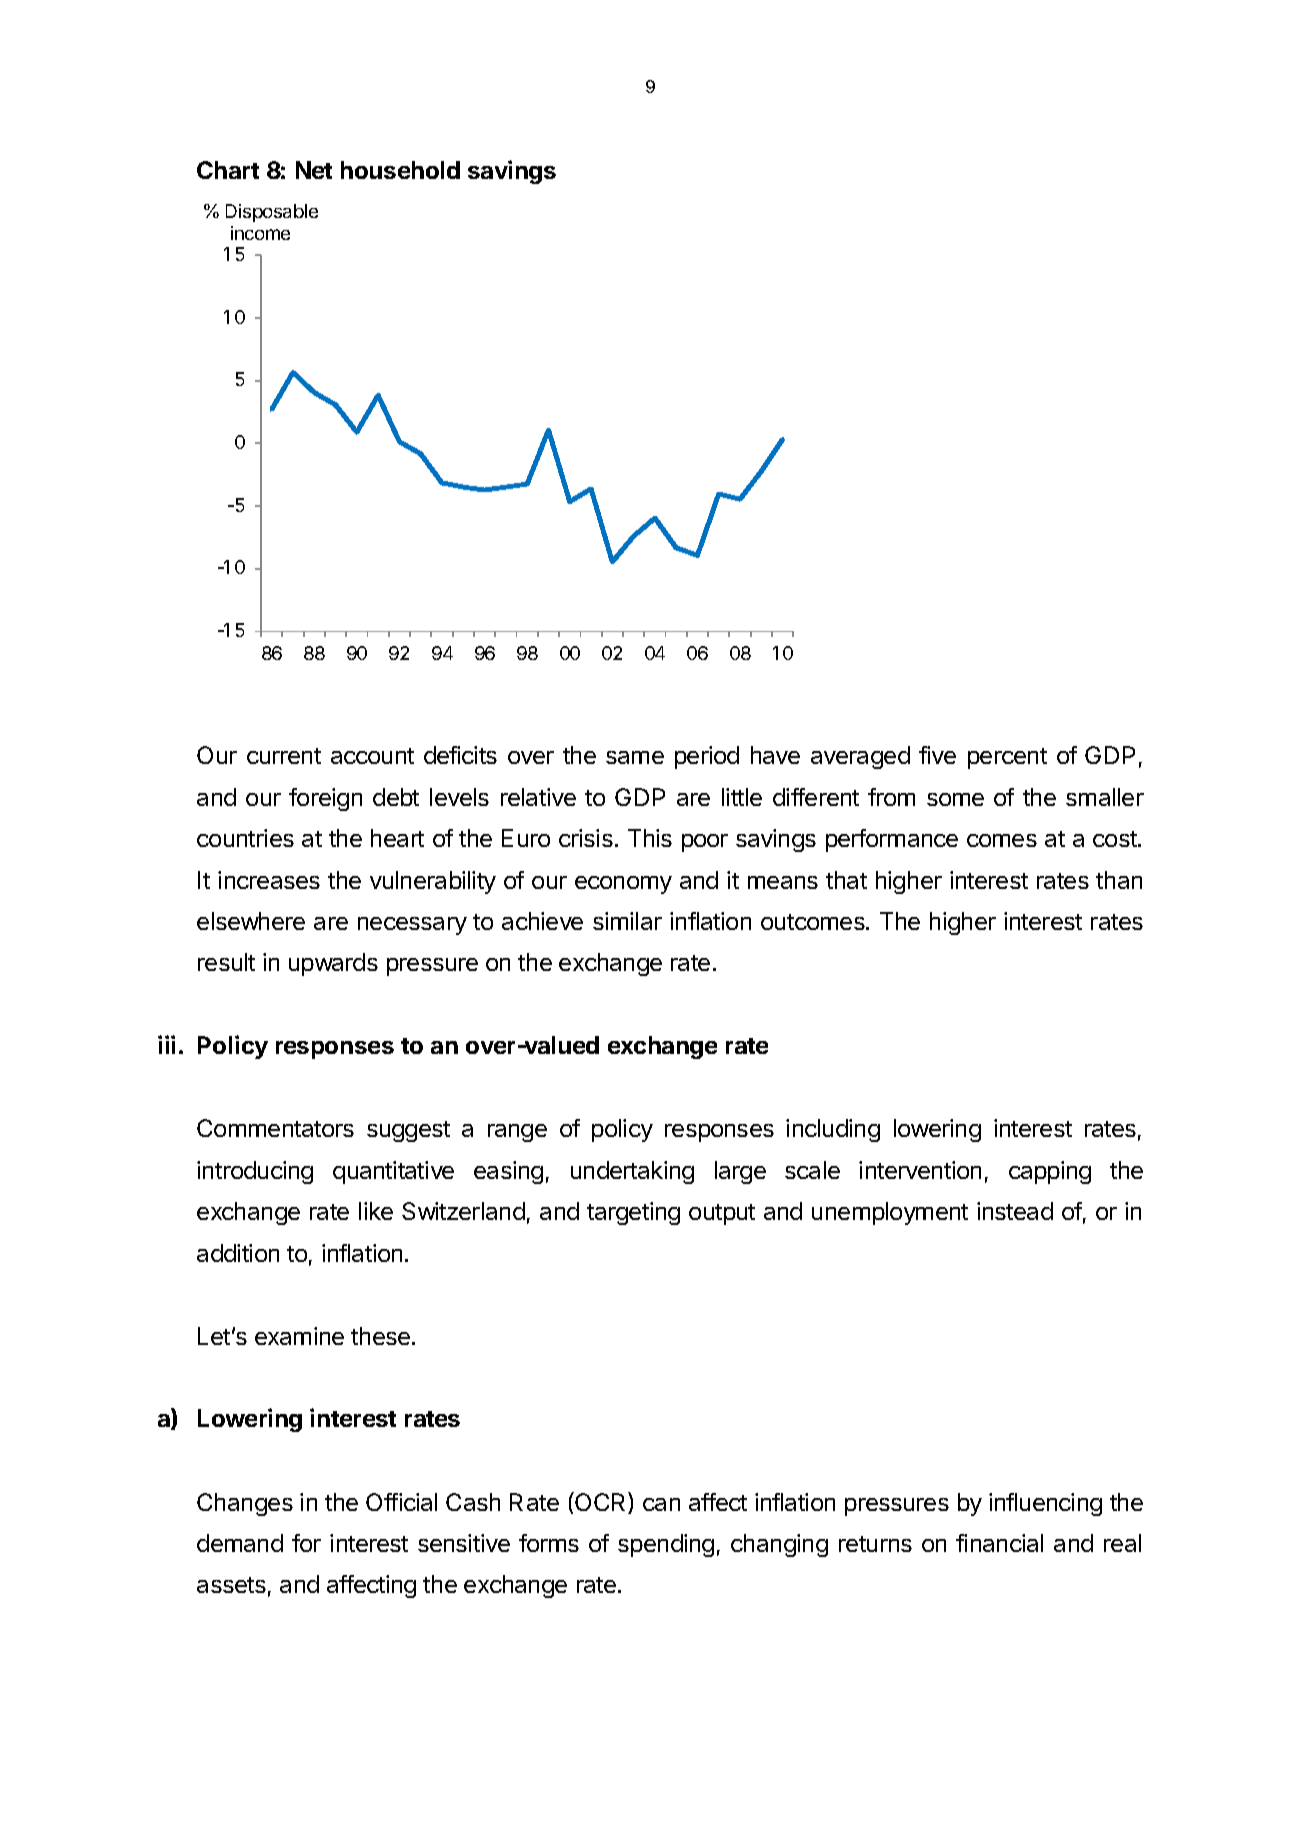 This screenshot has width=1301, height=1840. Describe the element at coordinates (1050, 1172) in the screenshot. I see `capping` at that location.
